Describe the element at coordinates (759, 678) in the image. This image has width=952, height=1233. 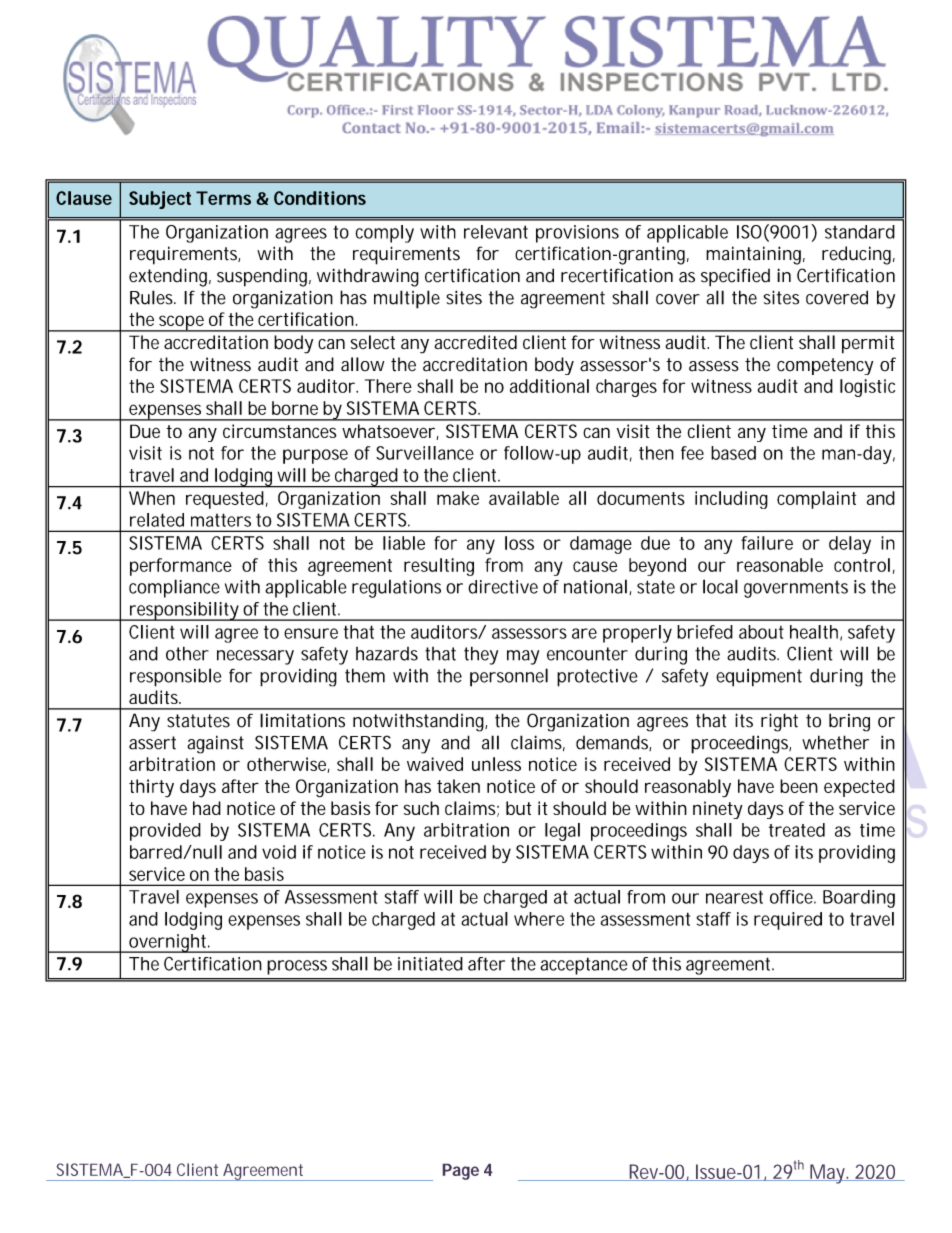
I see `equipment` at that location.
